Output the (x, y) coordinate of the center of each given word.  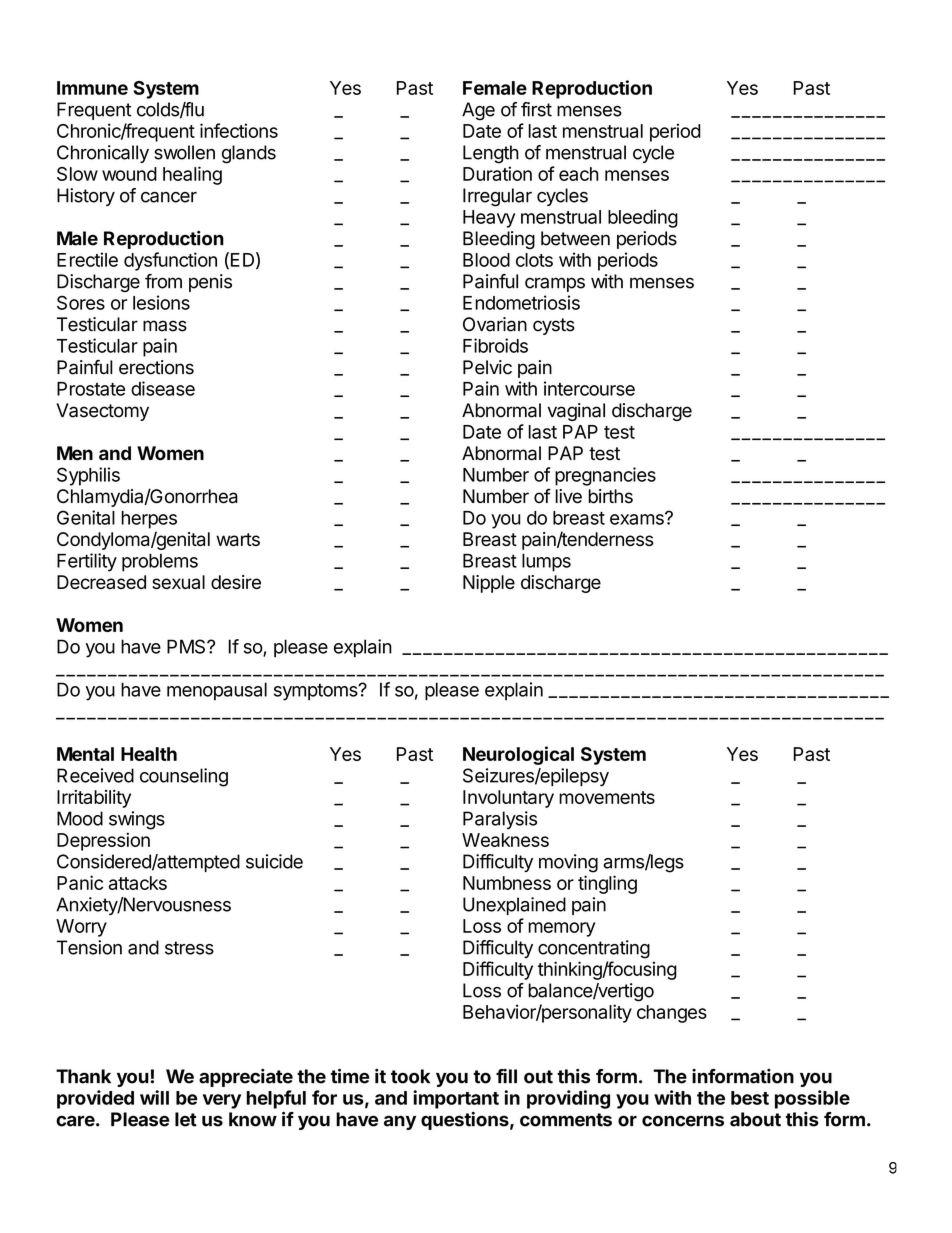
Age (478, 111)
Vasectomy (102, 412)
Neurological (518, 755)
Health (149, 754)
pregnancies (605, 476)
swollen (184, 152)
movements (607, 797)
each (578, 174)
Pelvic (487, 367)
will (154, 1097)
